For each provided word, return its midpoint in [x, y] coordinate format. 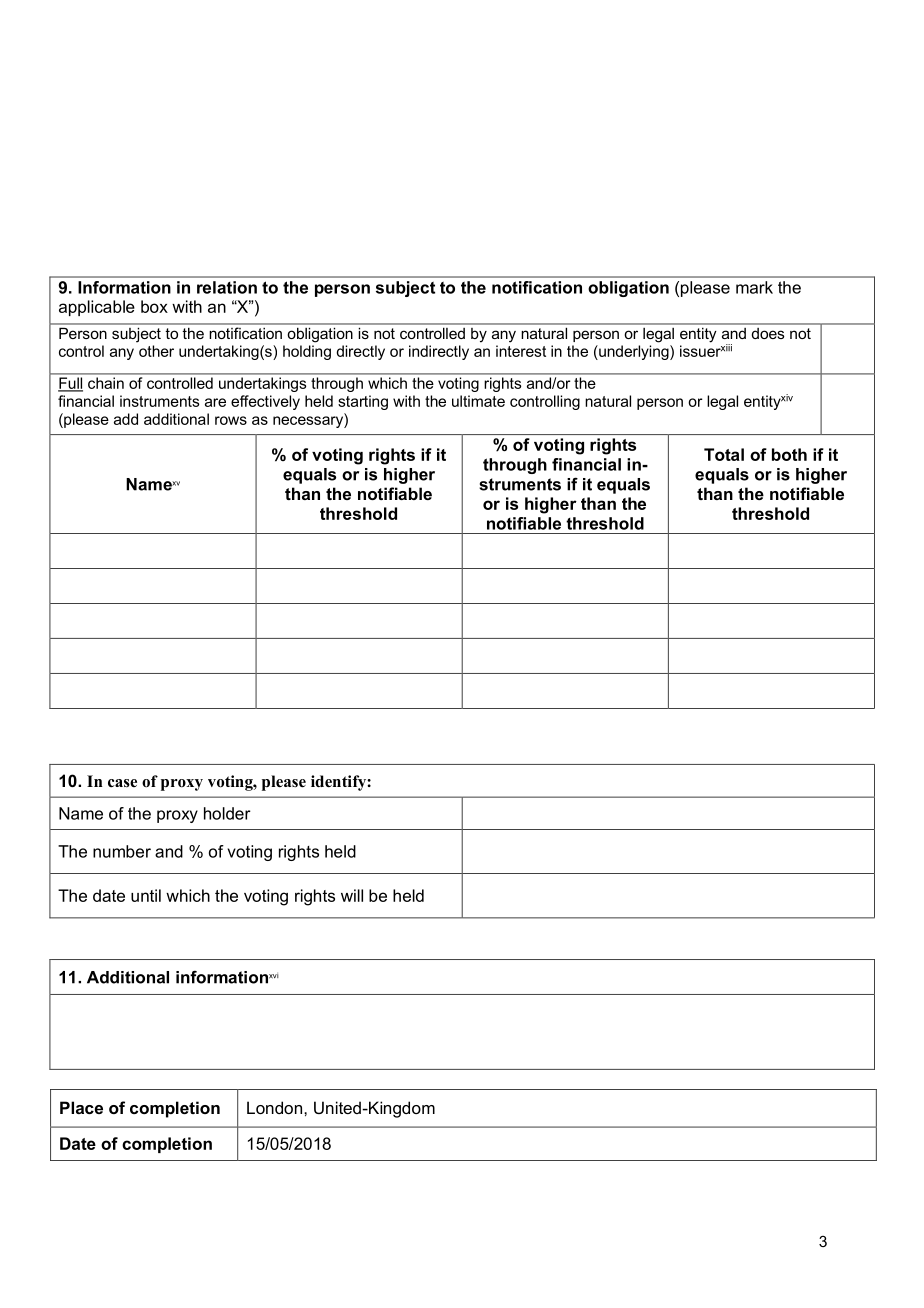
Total [724, 454]
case [122, 783]
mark [754, 287]
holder [227, 813]
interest [521, 351]
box [154, 306]
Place [81, 1107]
